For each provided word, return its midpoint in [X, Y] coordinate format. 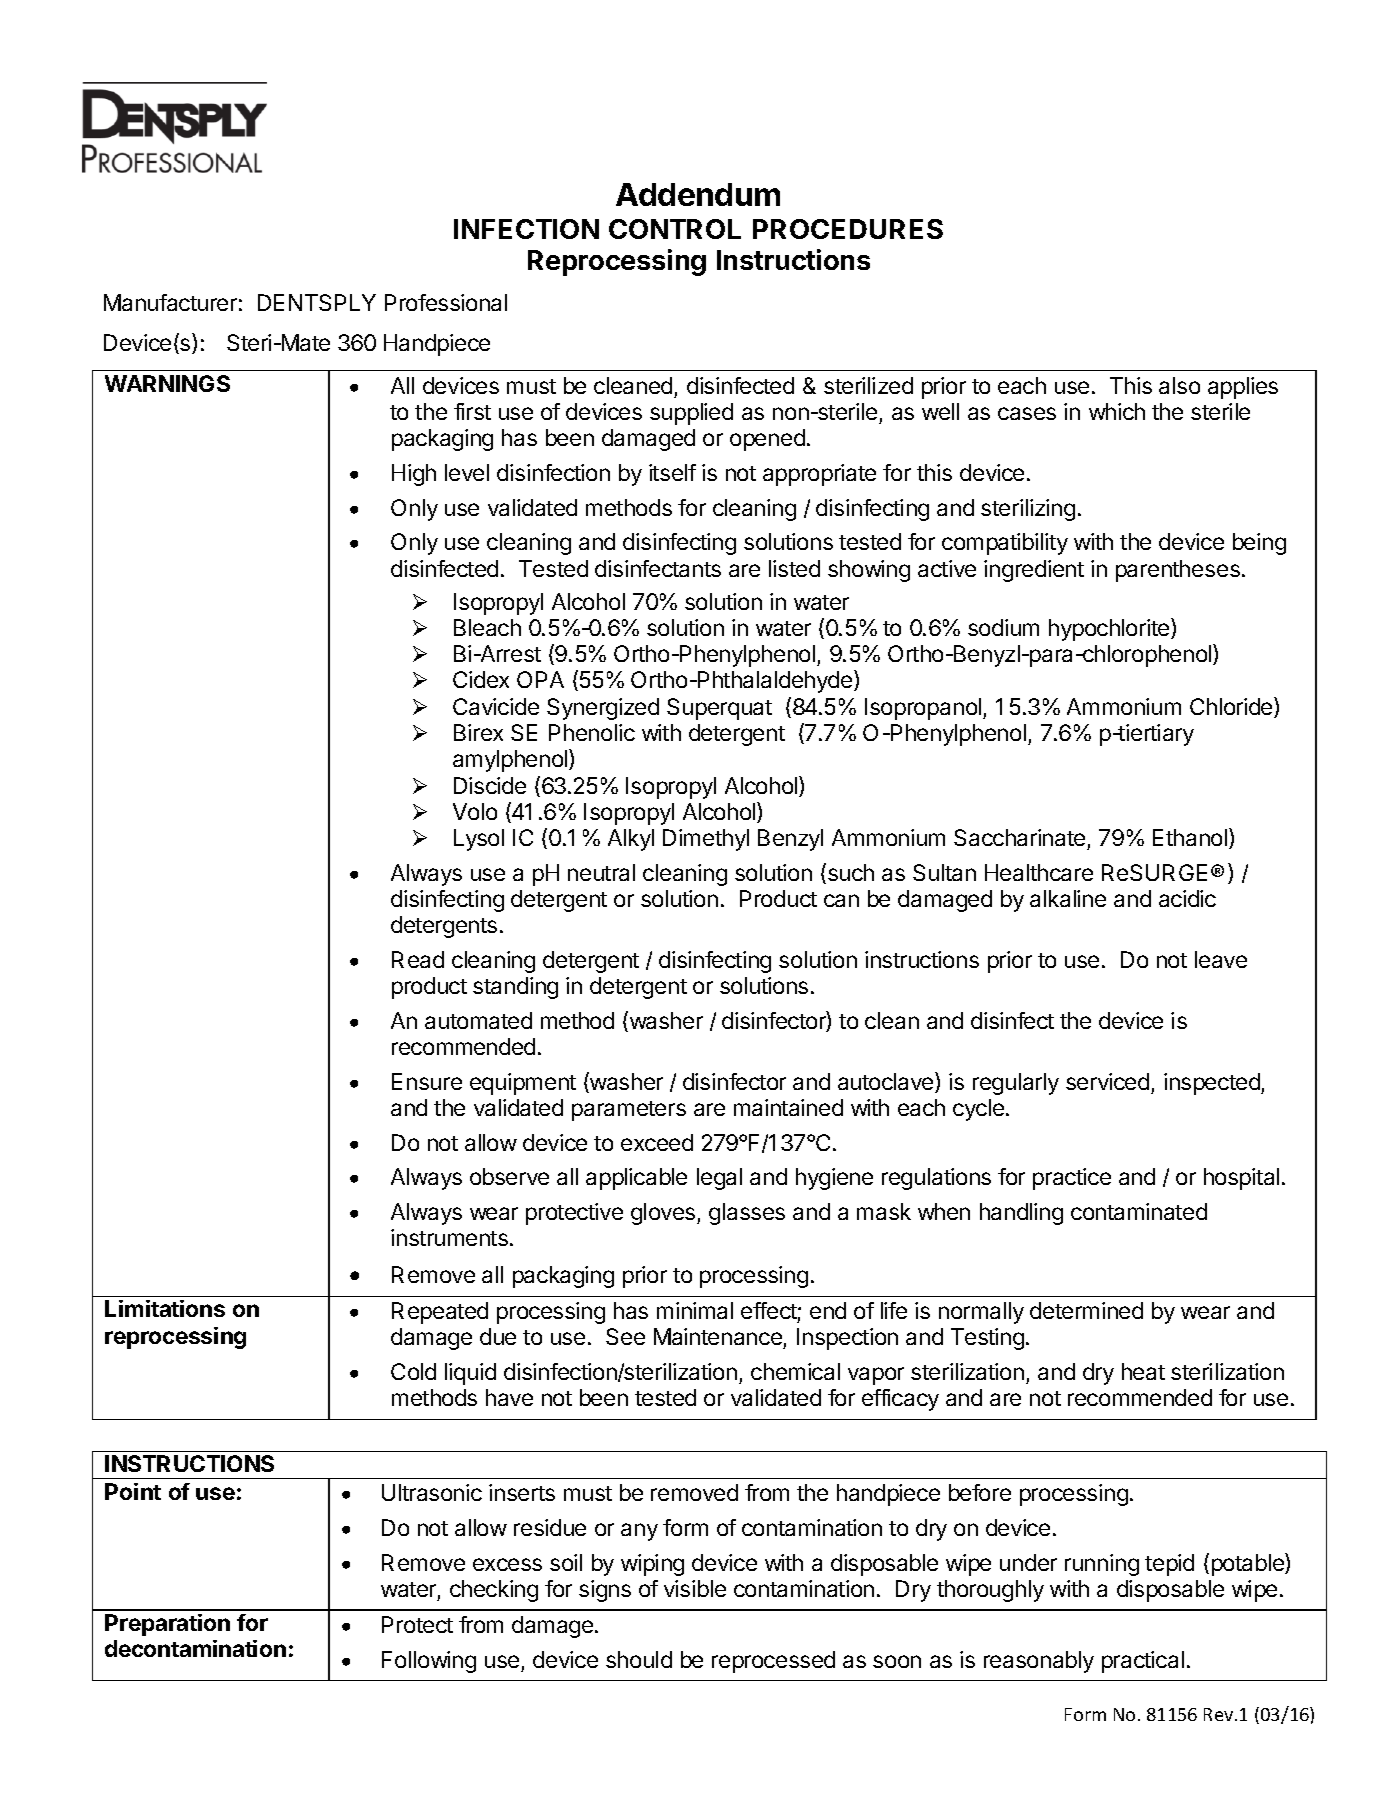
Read [418, 959]
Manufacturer [170, 302]
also [1179, 385]
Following [429, 1662]
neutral [601, 872]
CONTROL [675, 229]
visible [695, 1588]
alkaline [1068, 898]
